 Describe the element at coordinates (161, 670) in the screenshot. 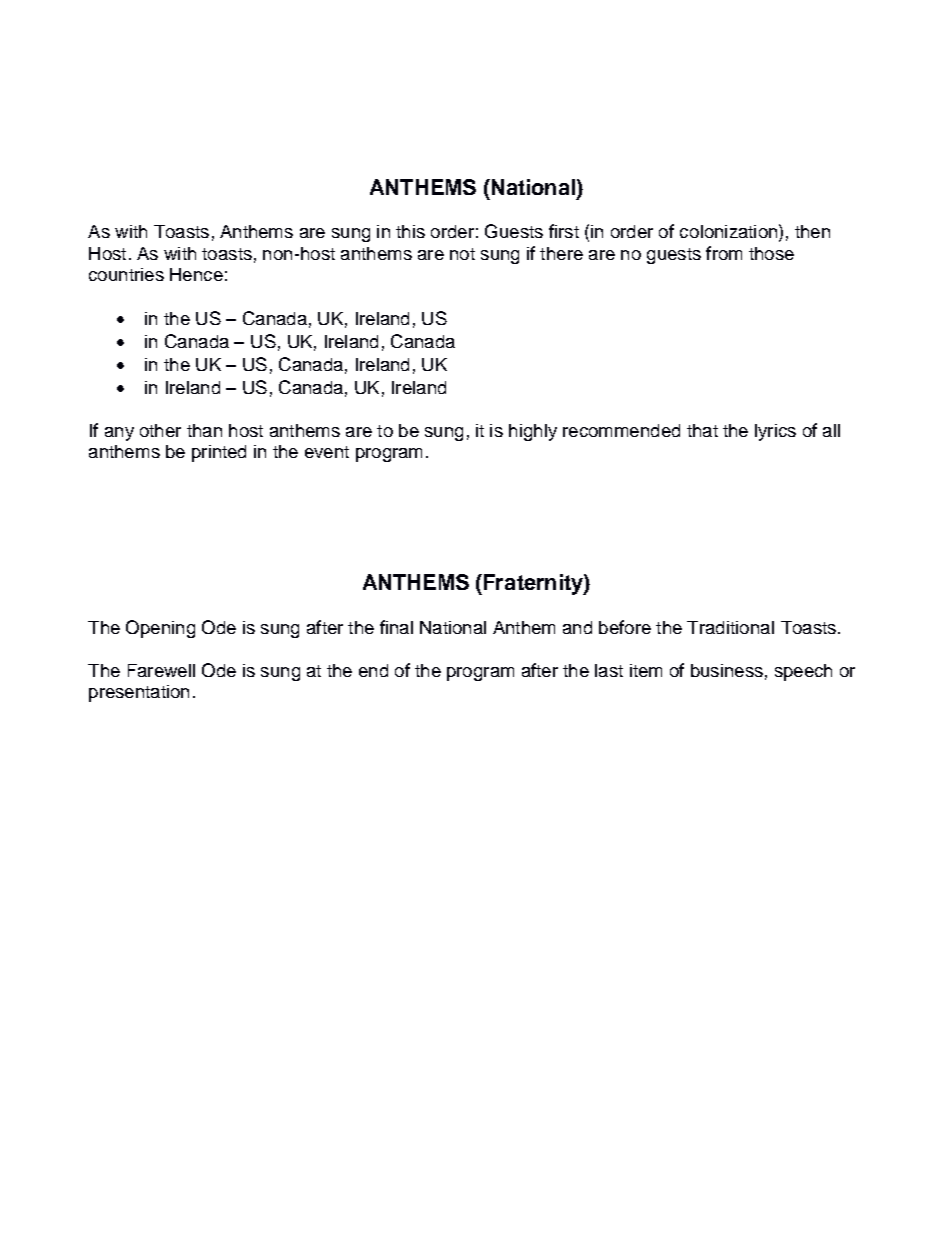

I see `Farewell` at that location.
